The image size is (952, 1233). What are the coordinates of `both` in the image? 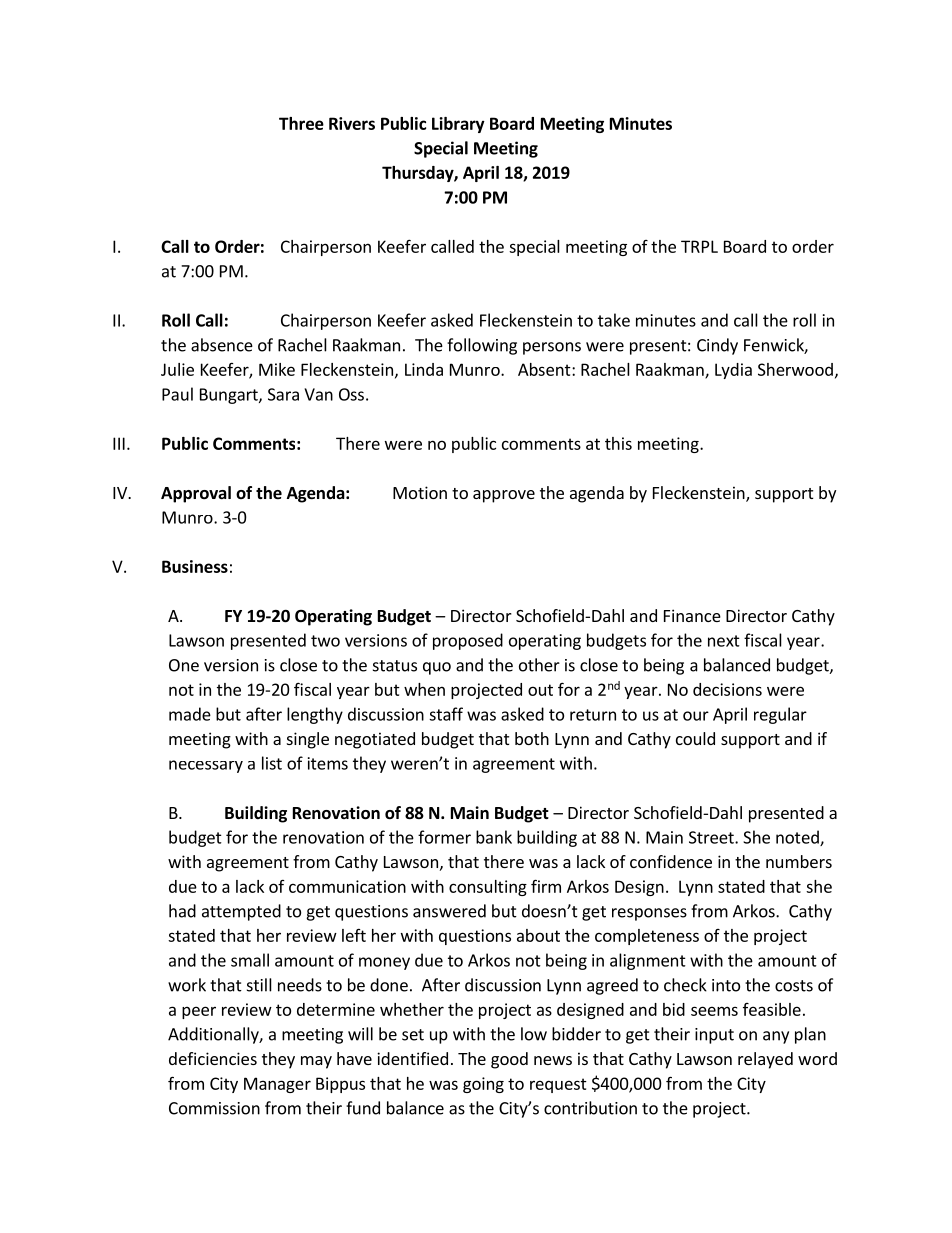 It's located at (532, 738).
